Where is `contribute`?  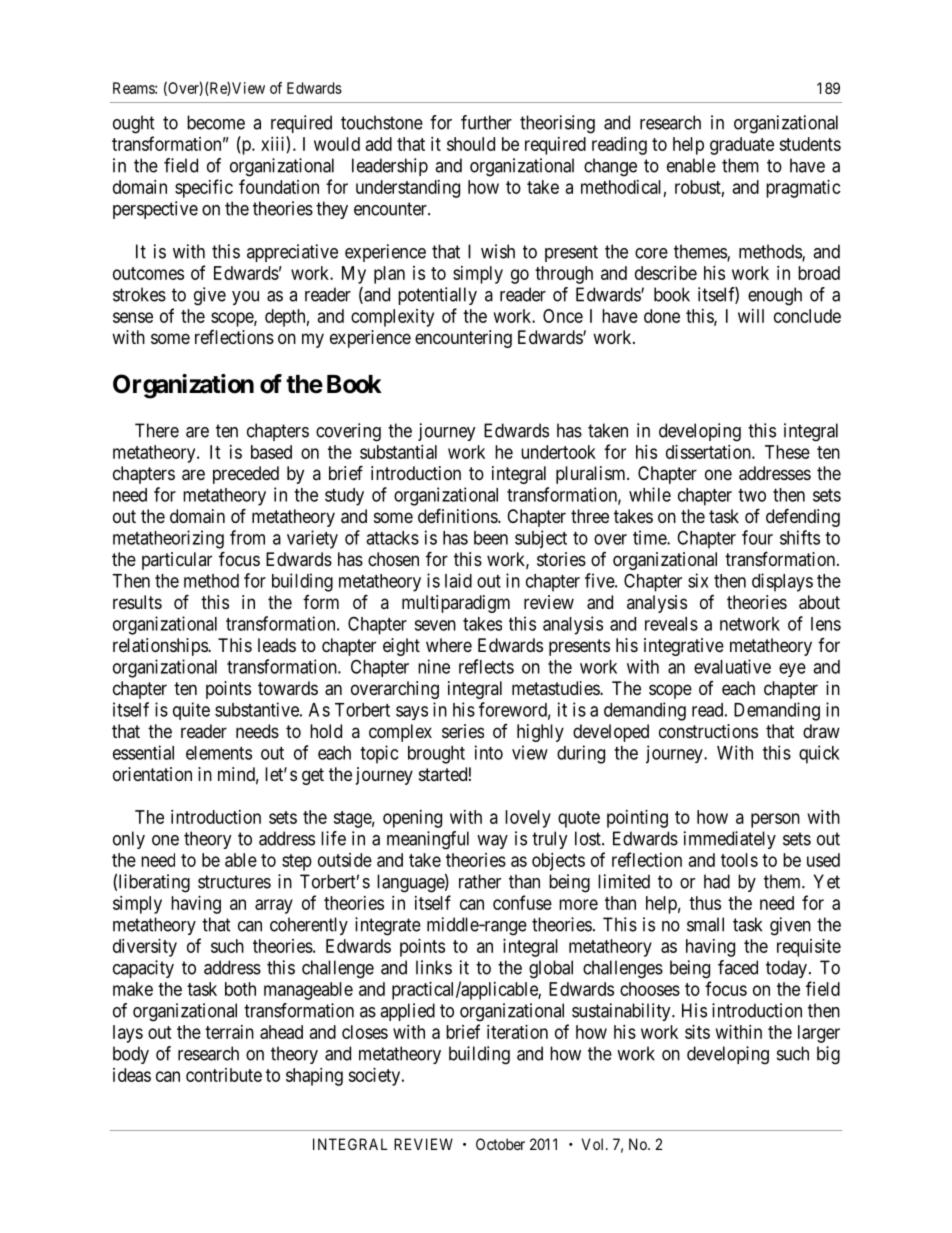 contribute is located at coordinates (224, 1075).
